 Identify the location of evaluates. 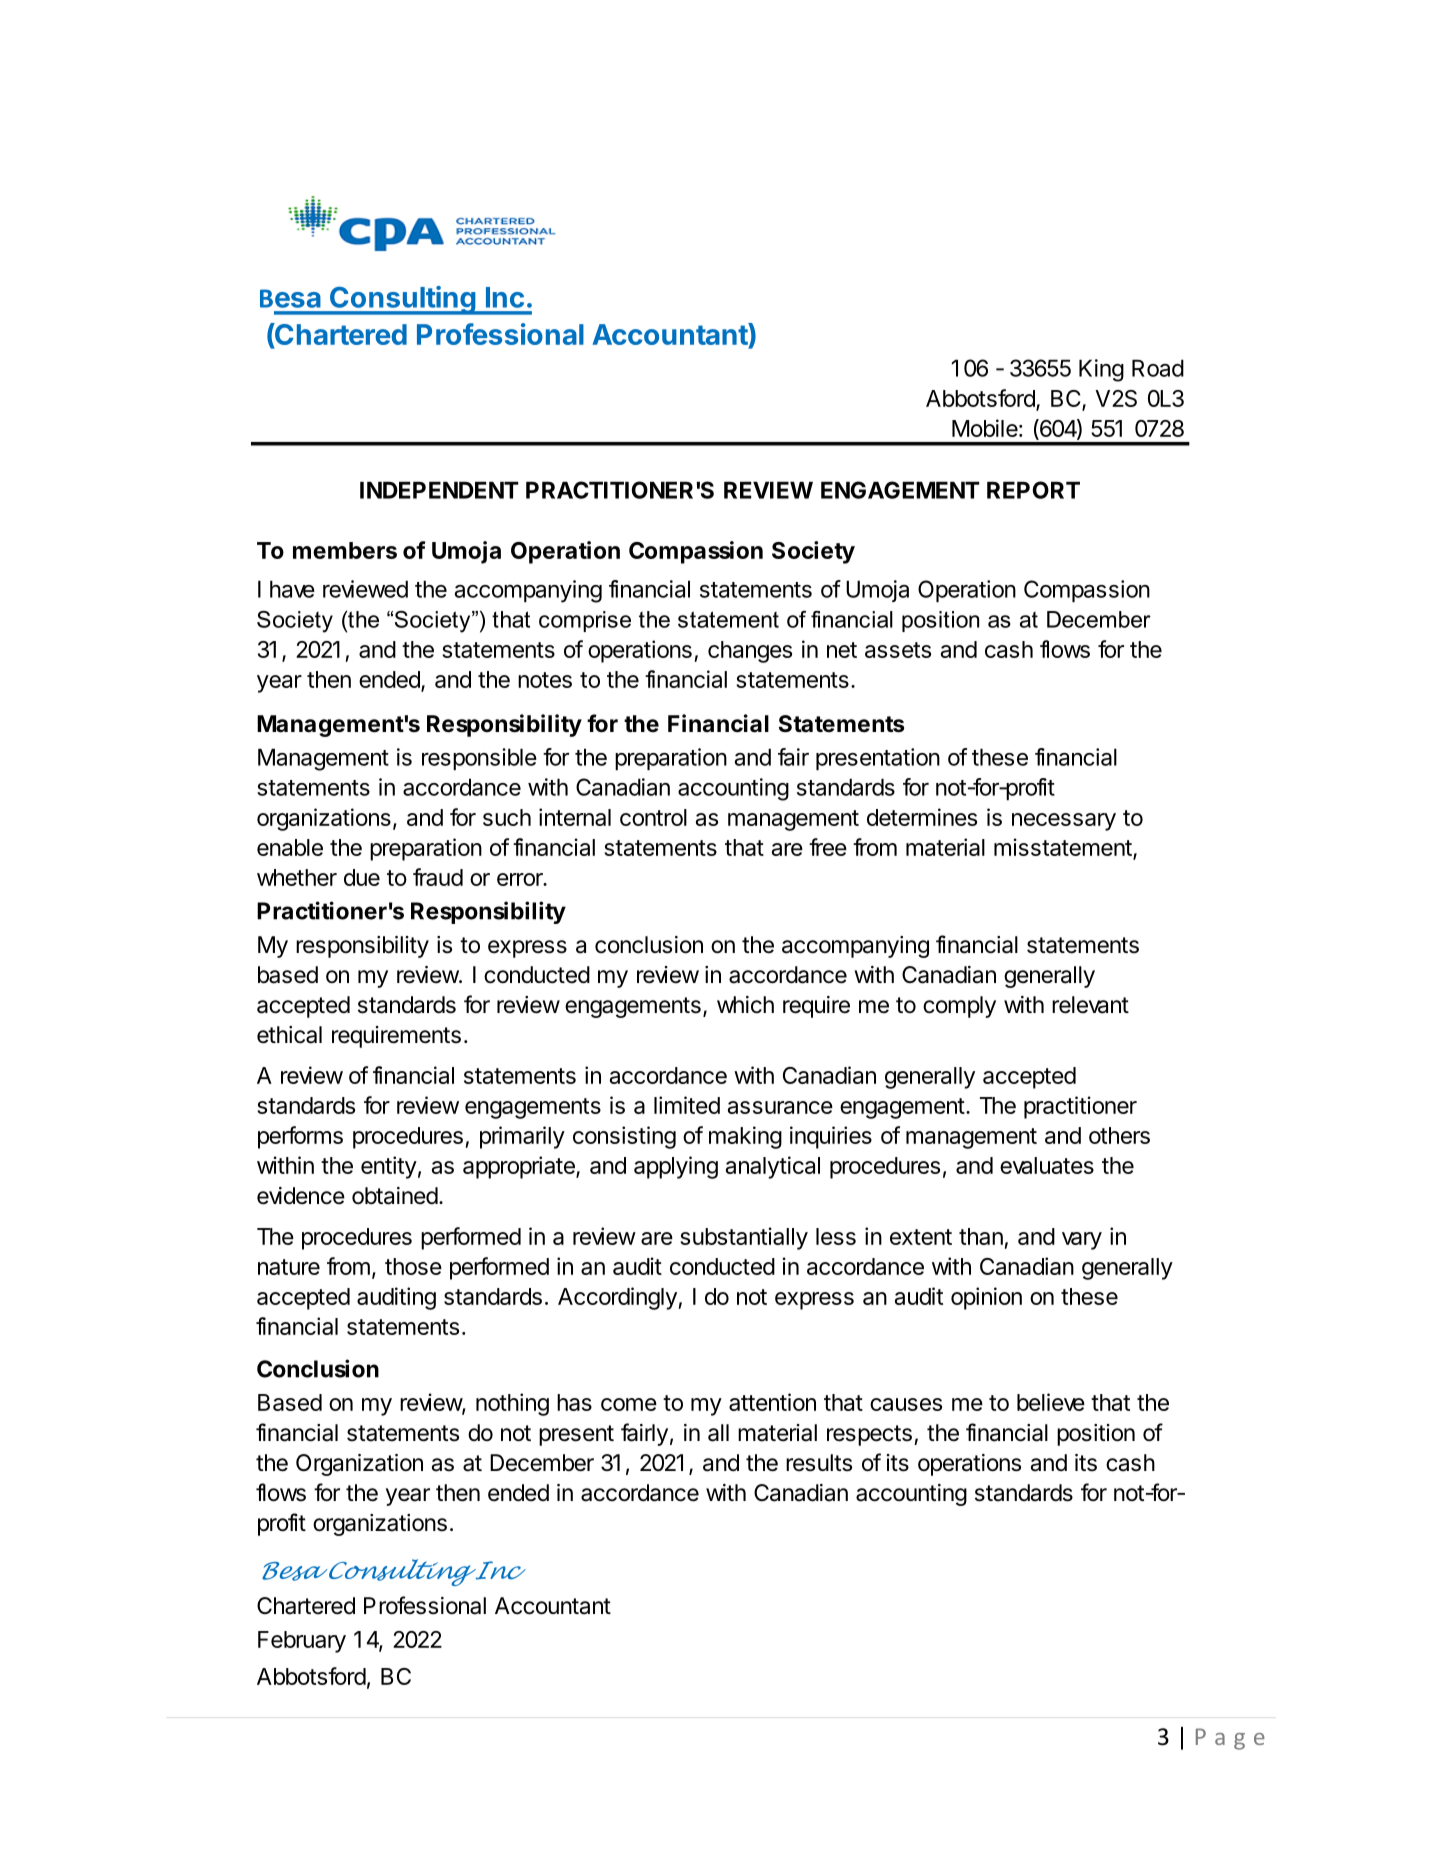
(1047, 1165).
